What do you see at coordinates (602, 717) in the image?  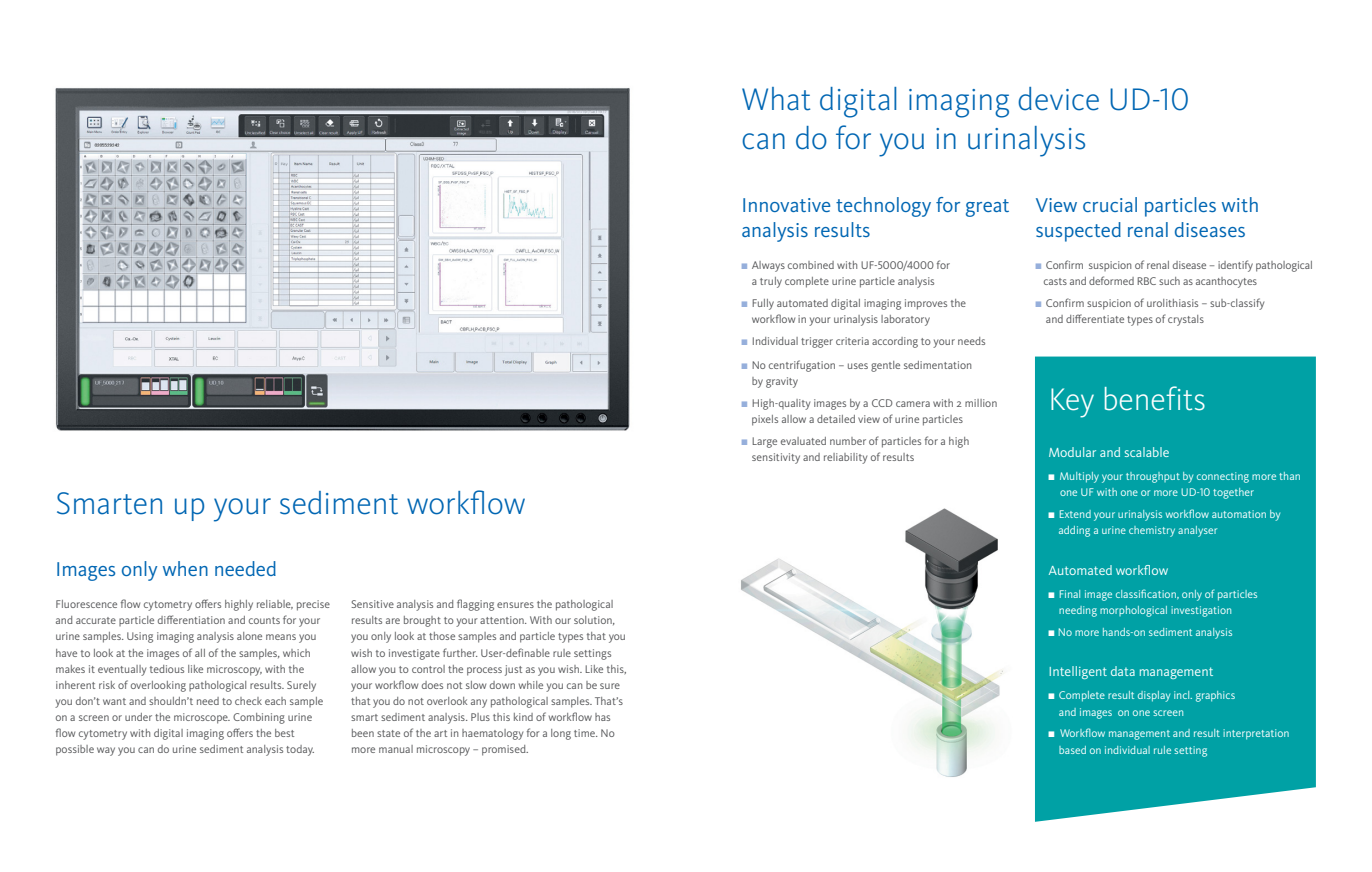 I see `has` at bounding box center [602, 717].
